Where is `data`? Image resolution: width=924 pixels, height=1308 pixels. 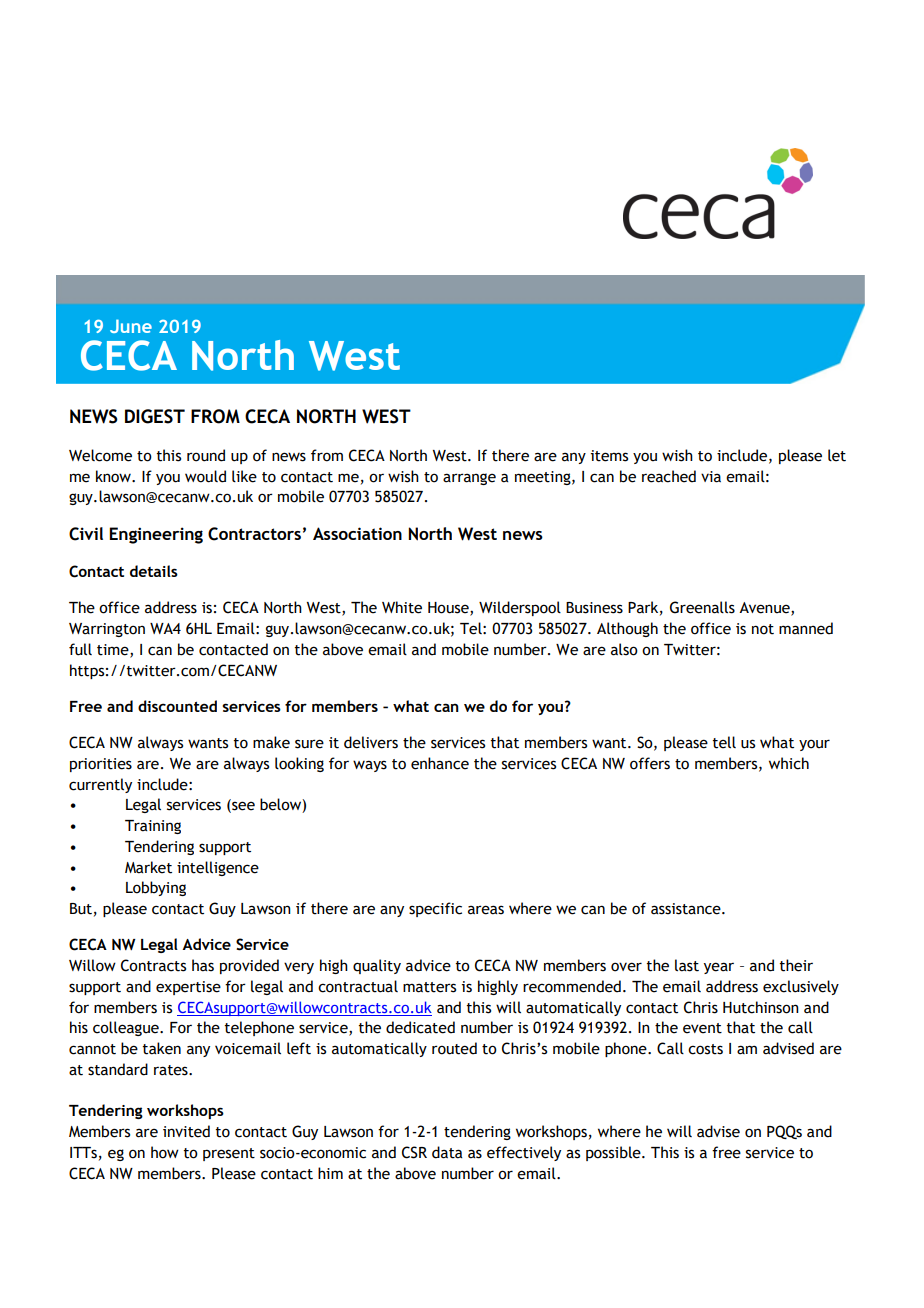 data is located at coordinates (447, 1152).
